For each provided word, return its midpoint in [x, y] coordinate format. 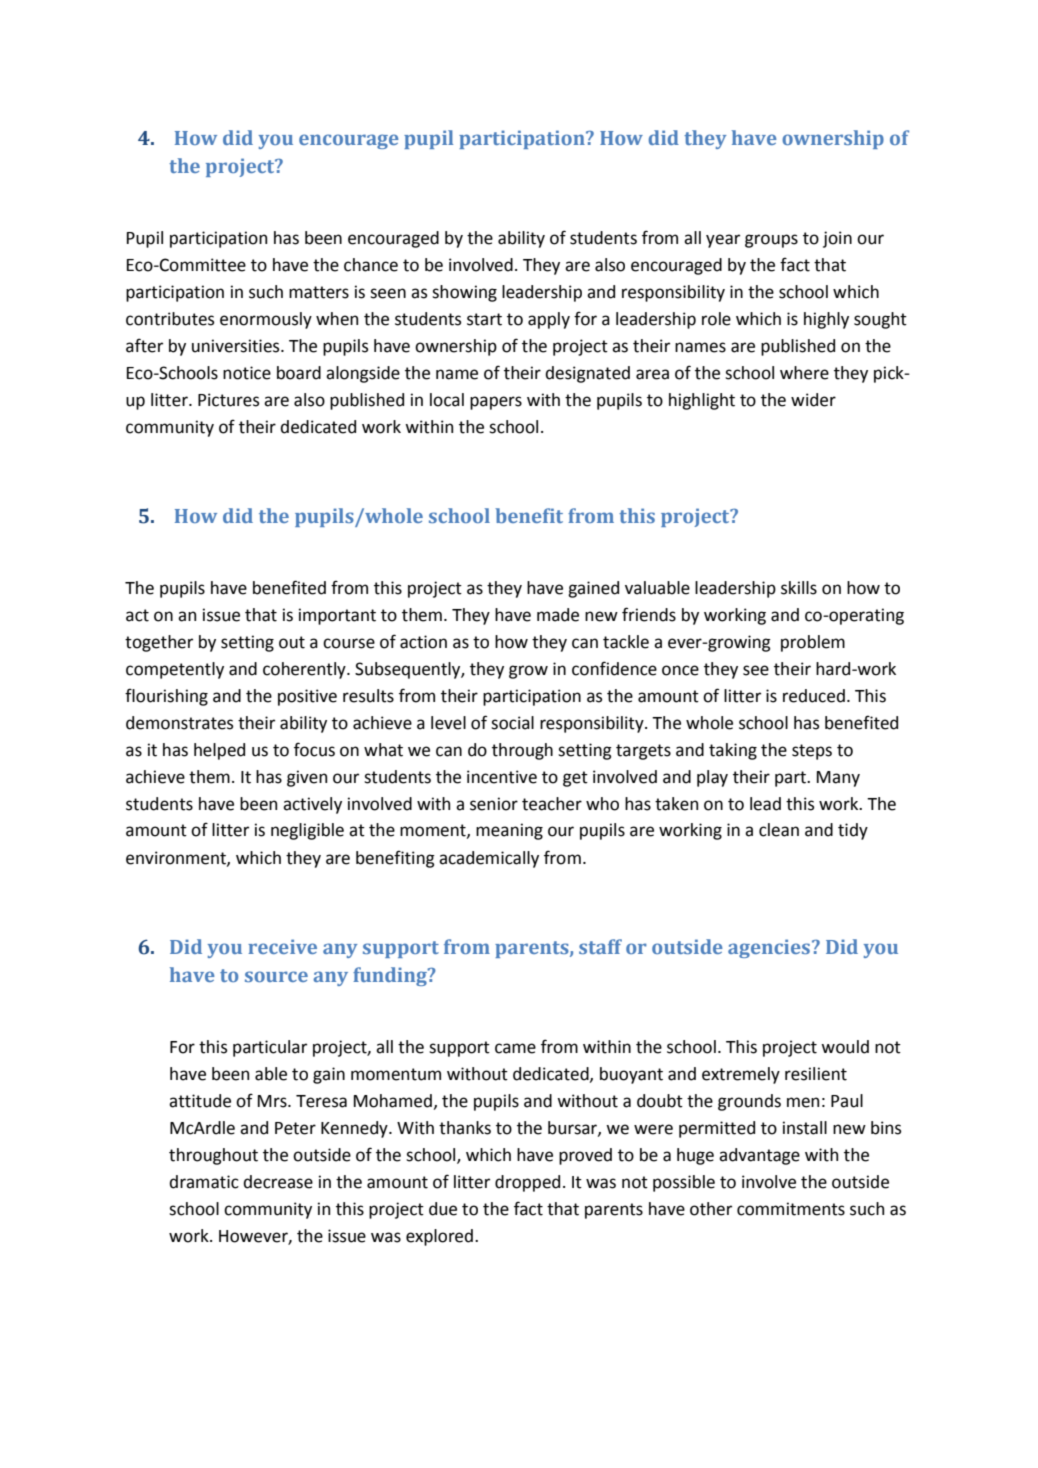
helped [219, 751]
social [512, 723]
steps [812, 752]
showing [464, 293]
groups [771, 241]
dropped [527, 1183]
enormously [266, 320]
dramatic [204, 1182]
